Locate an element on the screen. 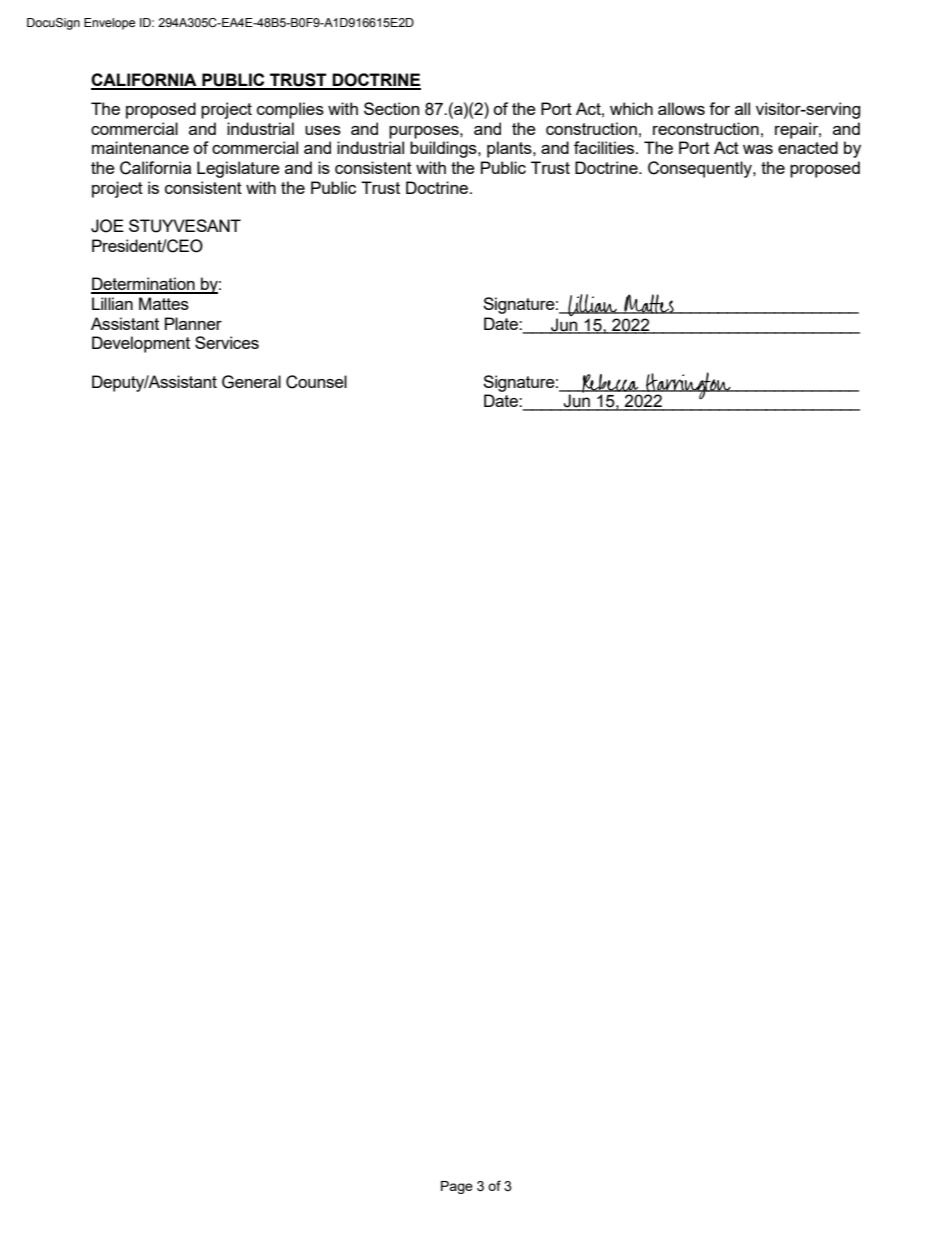  maintenance is located at coordinates (140, 147).
